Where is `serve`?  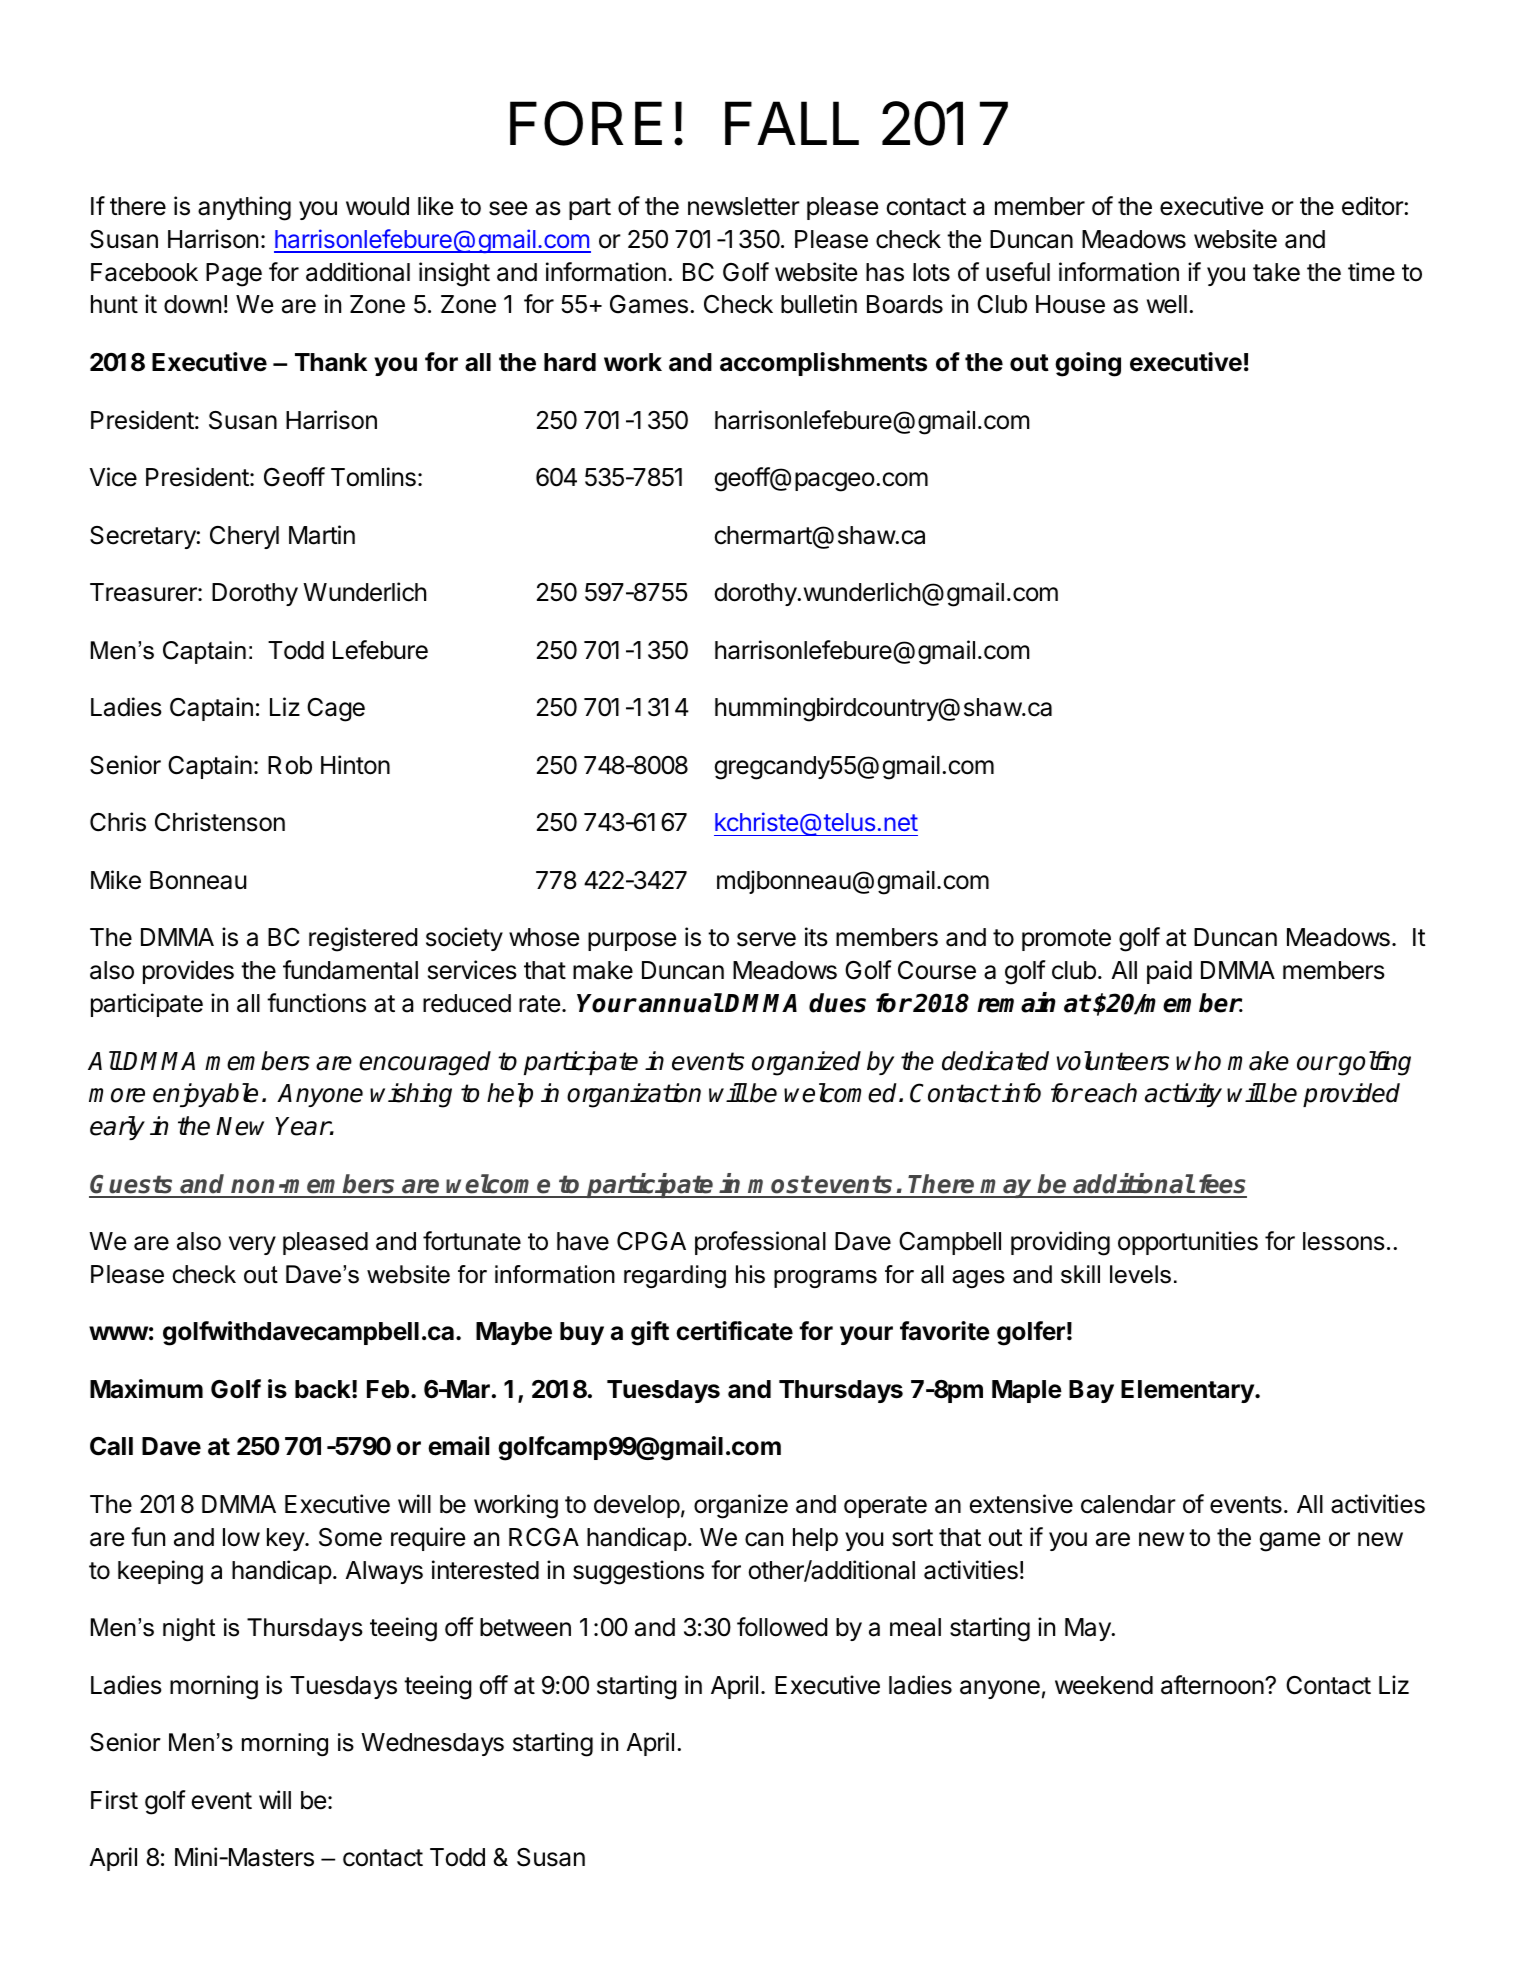
serve is located at coordinates (766, 939).
